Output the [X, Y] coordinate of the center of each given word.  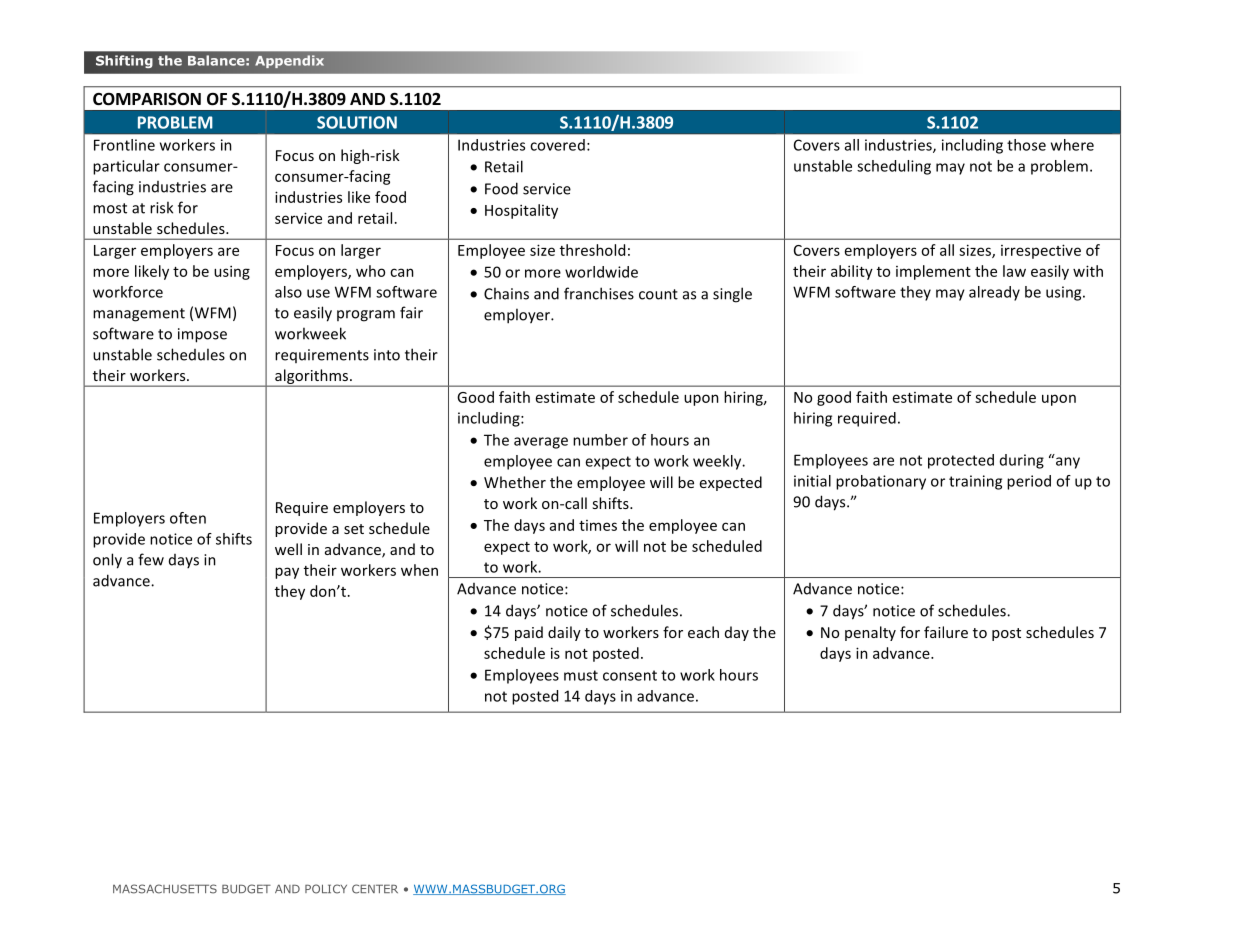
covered [557, 145]
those [1026, 145]
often [188, 518]
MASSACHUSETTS [165, 889]
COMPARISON [147, 99]
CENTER [375, 889]
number [600, 440]
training [975, 482]
